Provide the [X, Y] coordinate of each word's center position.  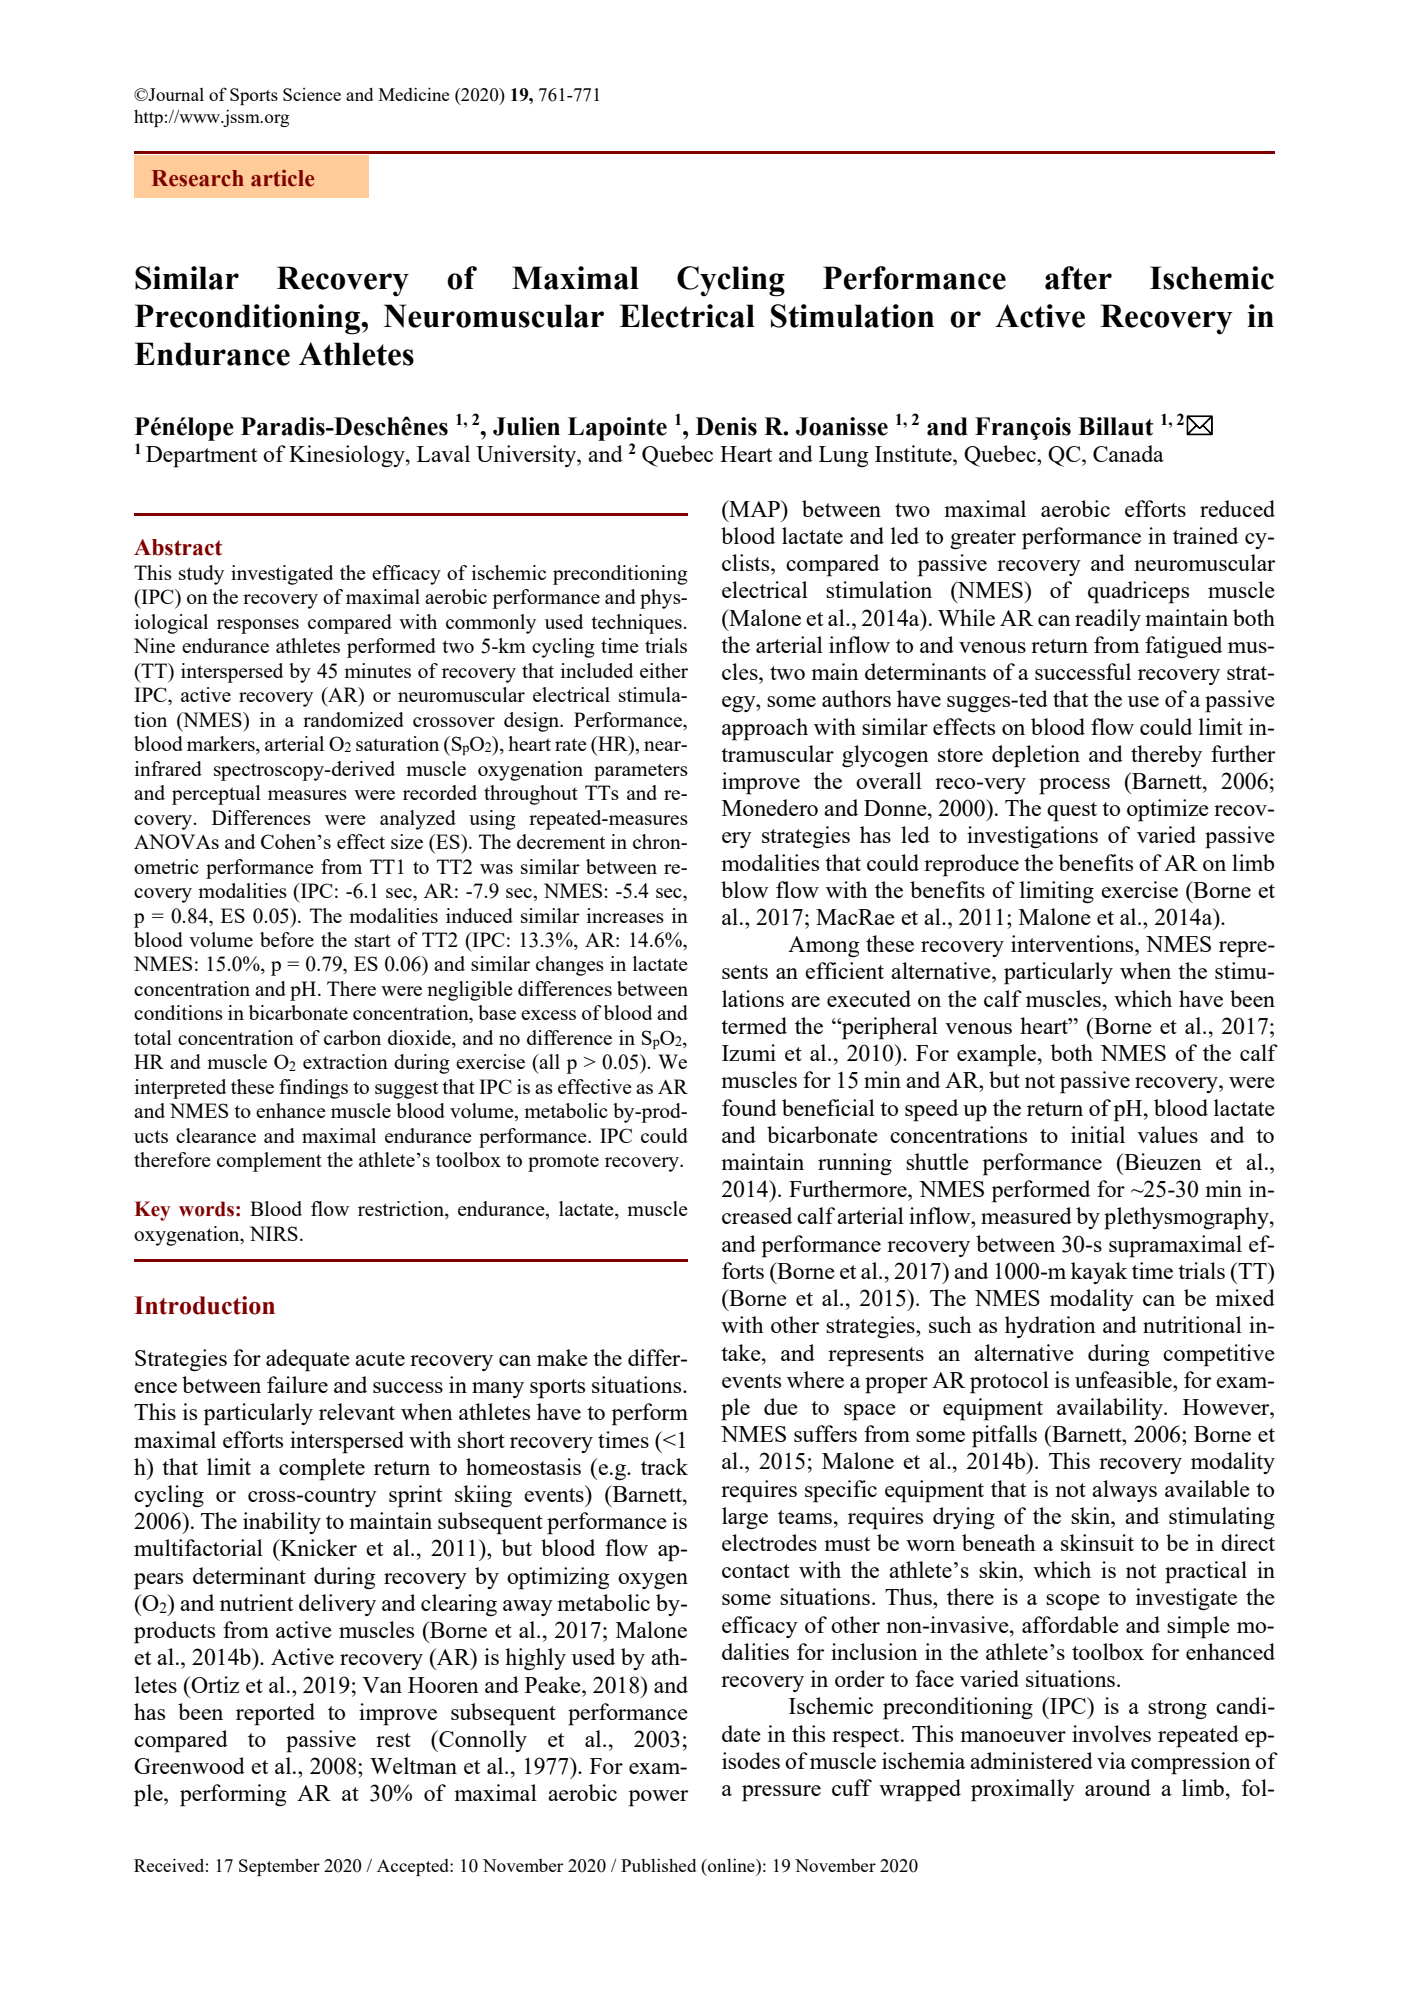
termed [754, 1025]
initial [1098, 1134]
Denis [726, 426]
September [279, 1867]
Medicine [414, 94]
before [287, 939]
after [1078, 278]
